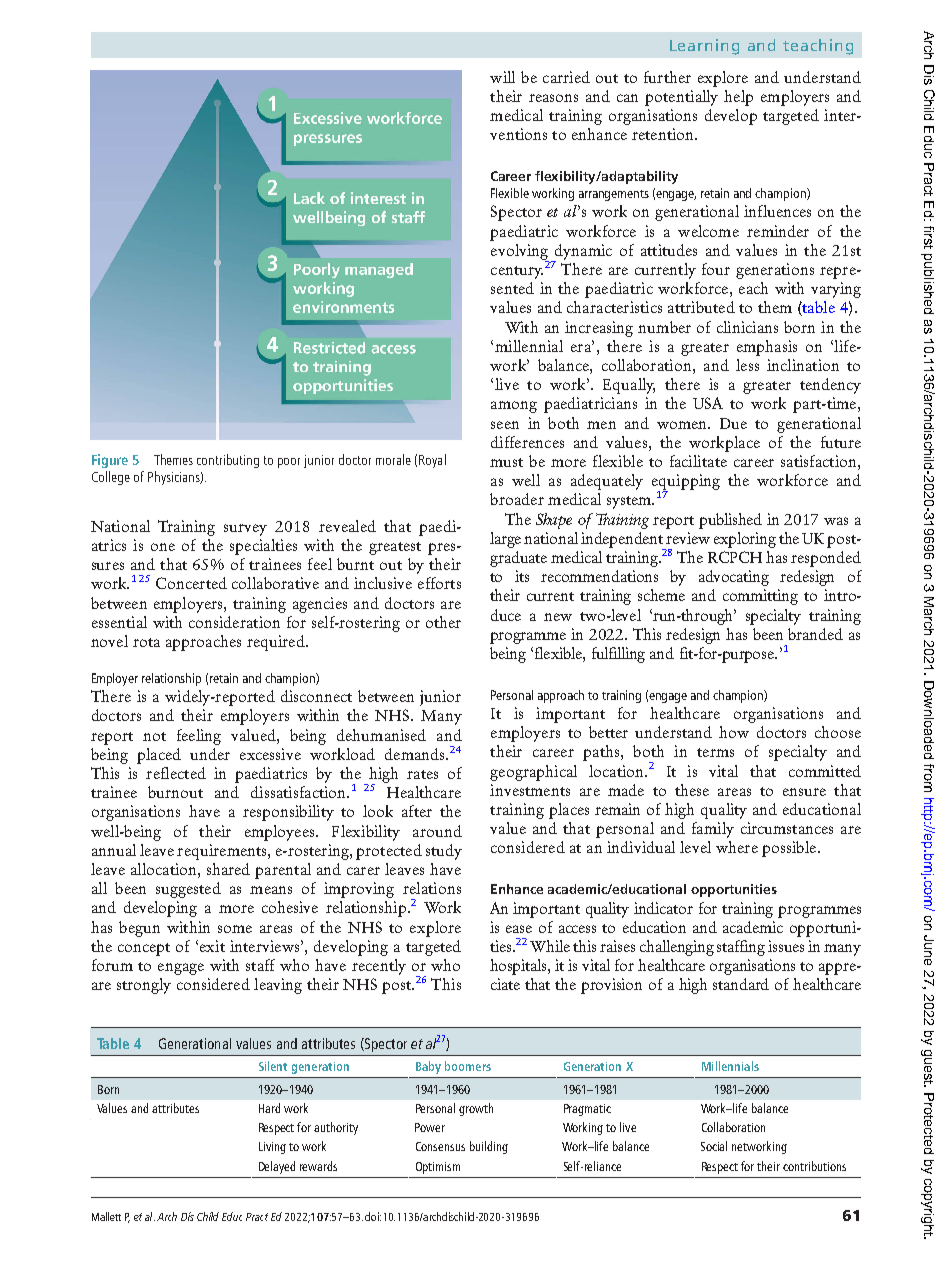  I want to click on reasons, so click(553, 98).
